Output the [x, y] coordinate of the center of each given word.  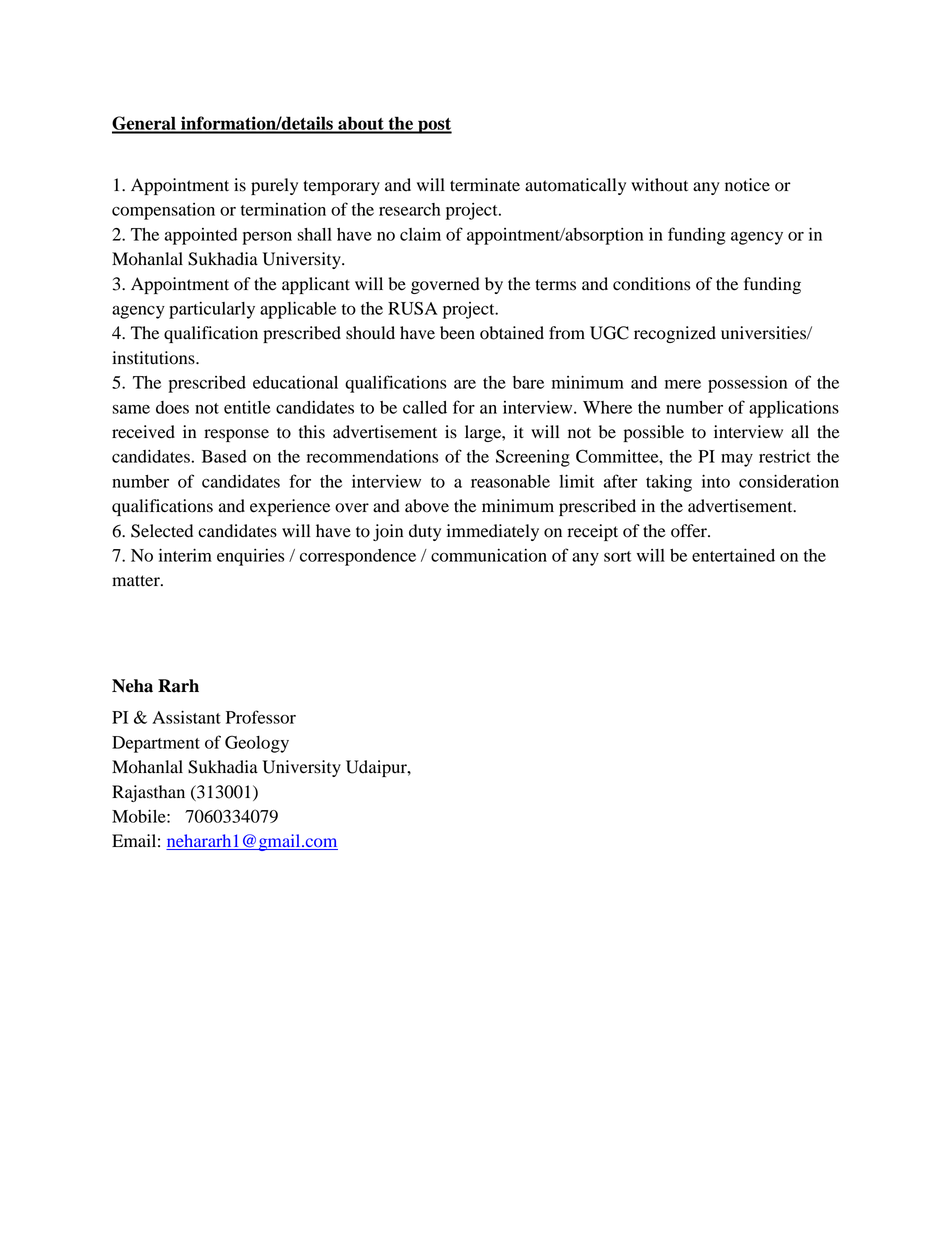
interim [185, 555]
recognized [675, 334]
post [434, 126]
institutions [154, 358]
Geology [257, 744]
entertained [733, 555]
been [457, 333]
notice [747, 185]
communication [489, 555]
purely [274, 186]
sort [618, 556]
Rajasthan [148, 793]
